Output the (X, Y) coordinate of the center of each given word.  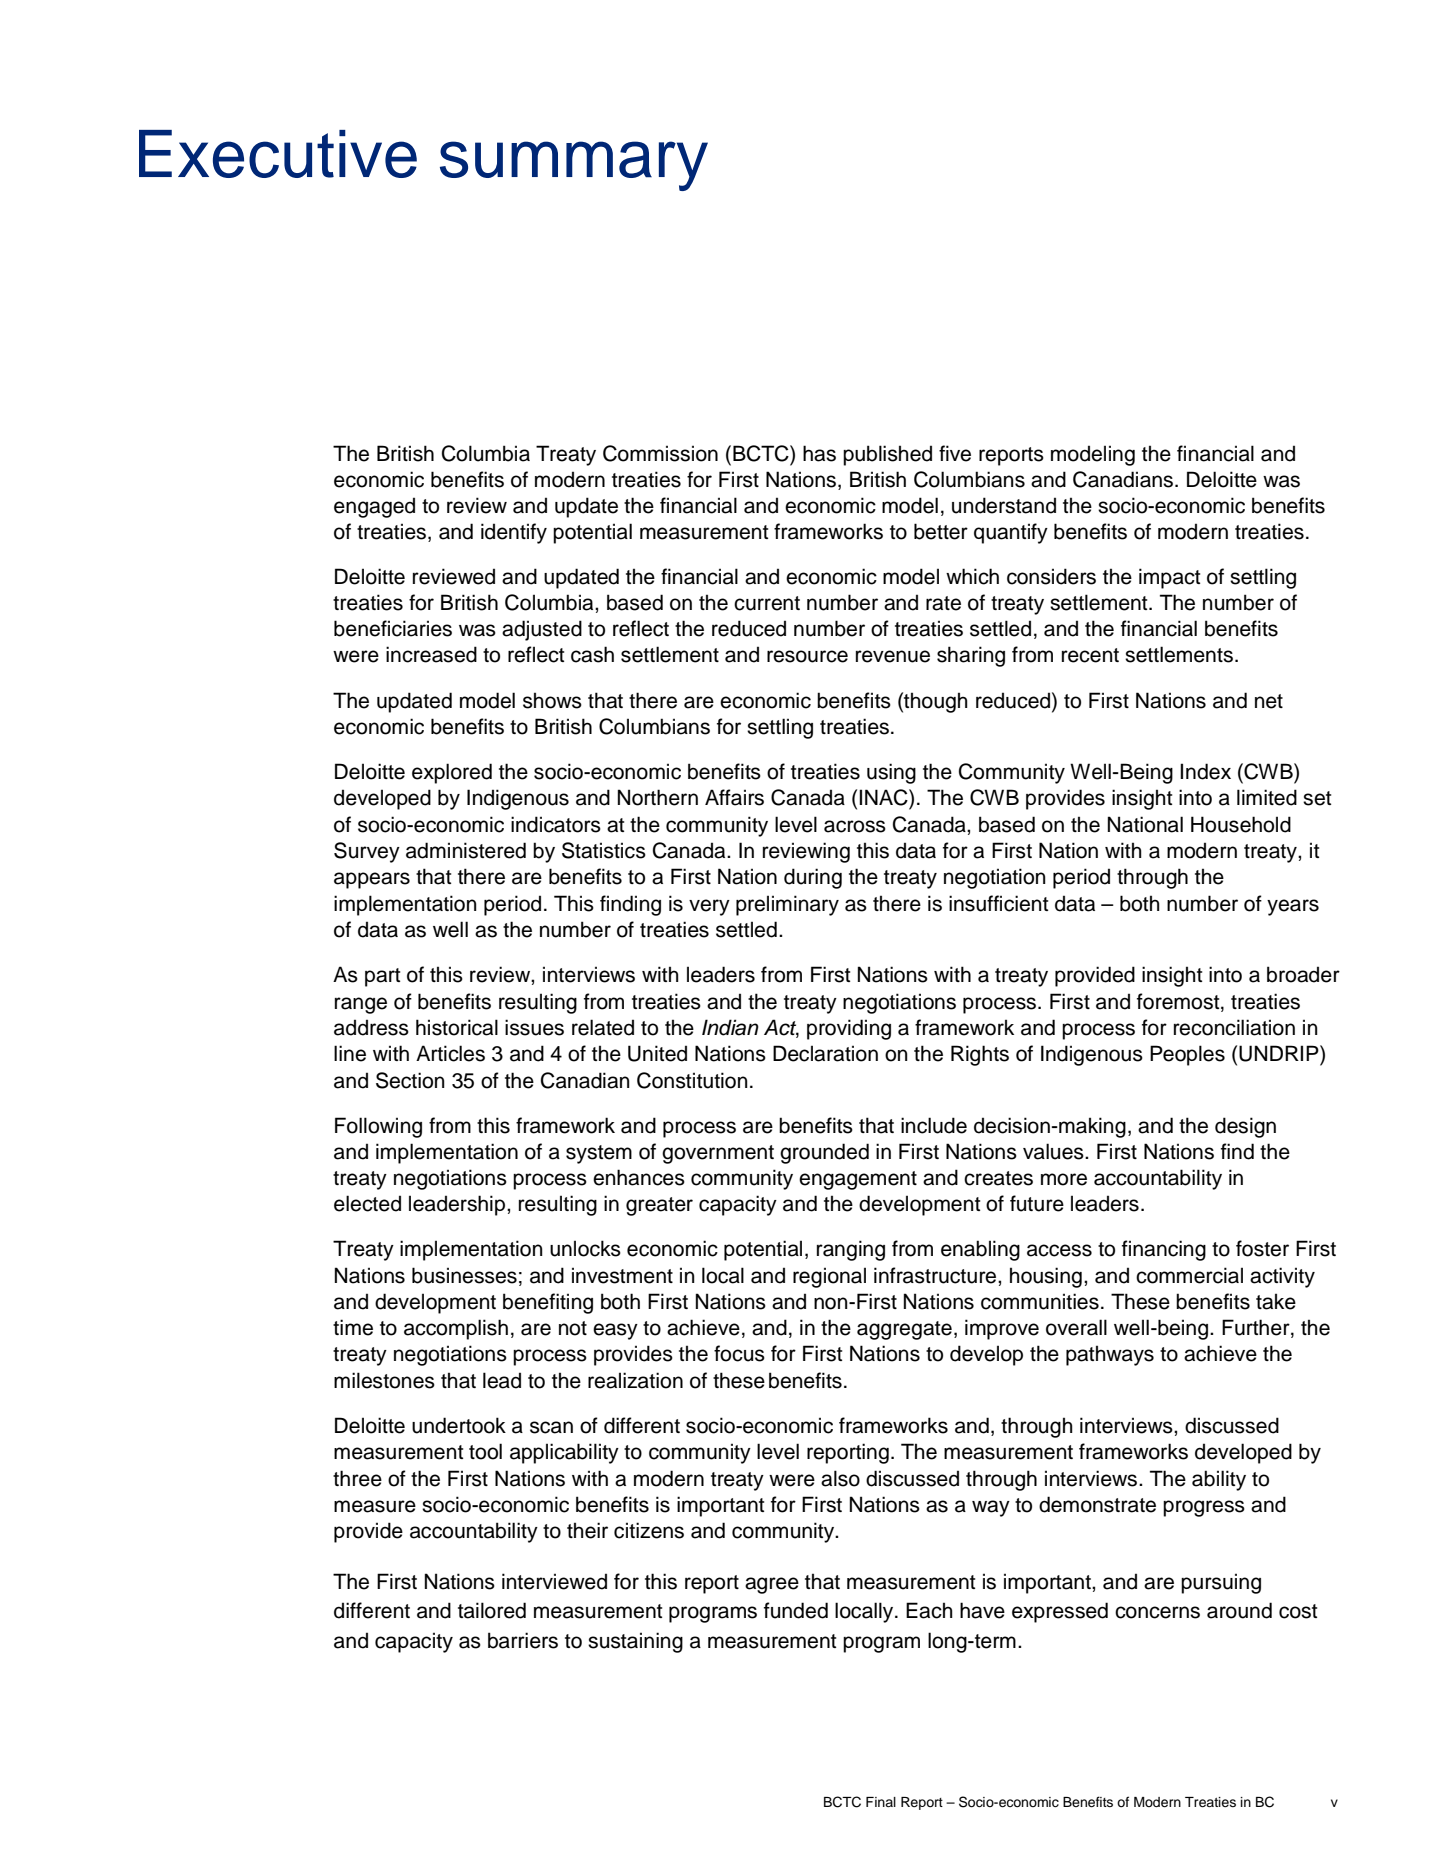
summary (574, 166)
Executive (278, 154)
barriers (523, 1640)
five (955, 453)
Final (881, 1802)
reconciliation (1234, 1027)
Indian (730, 1027)
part (382, 977)
